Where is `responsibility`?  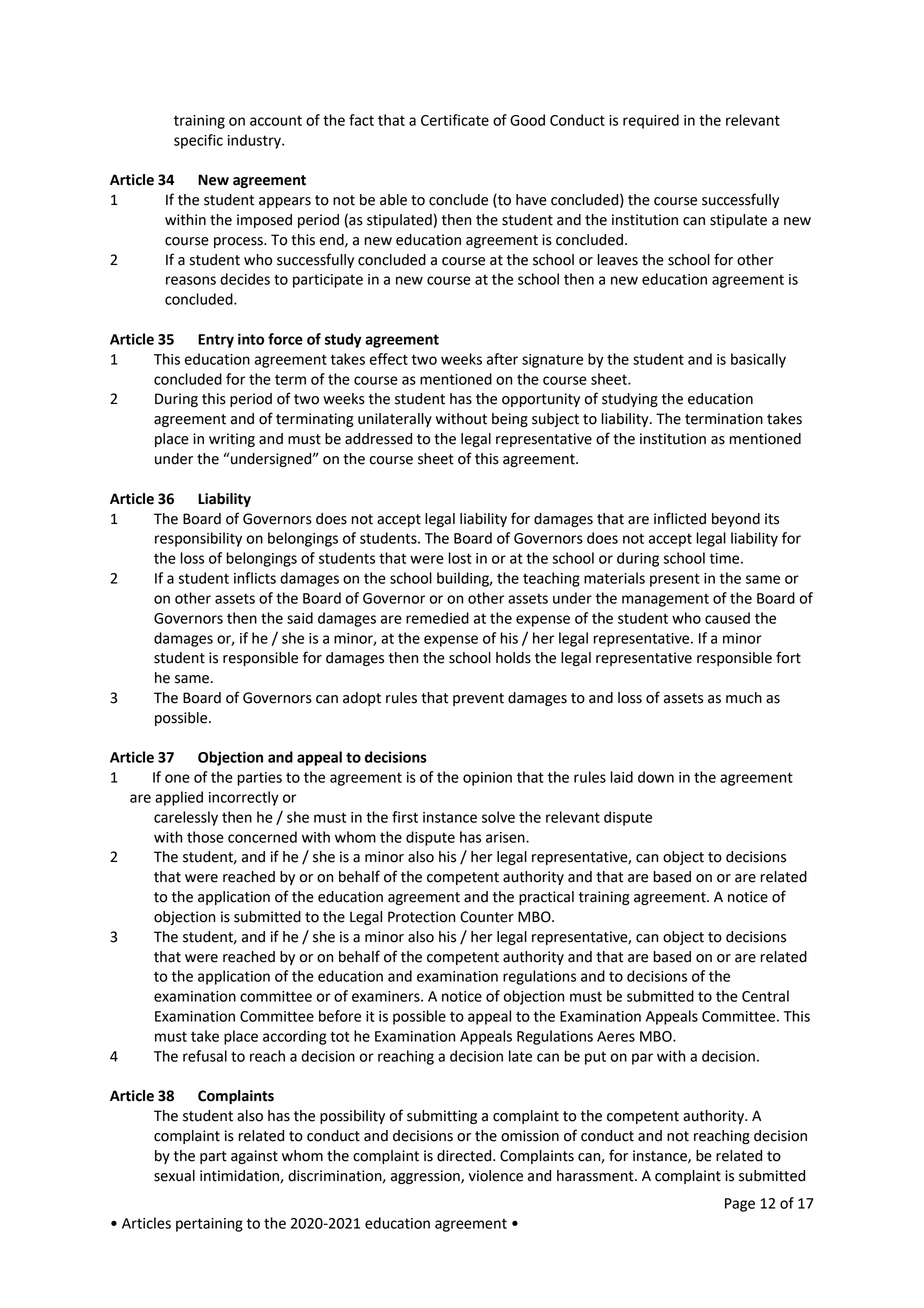 responsibility is located at coordinates (198, 539).
